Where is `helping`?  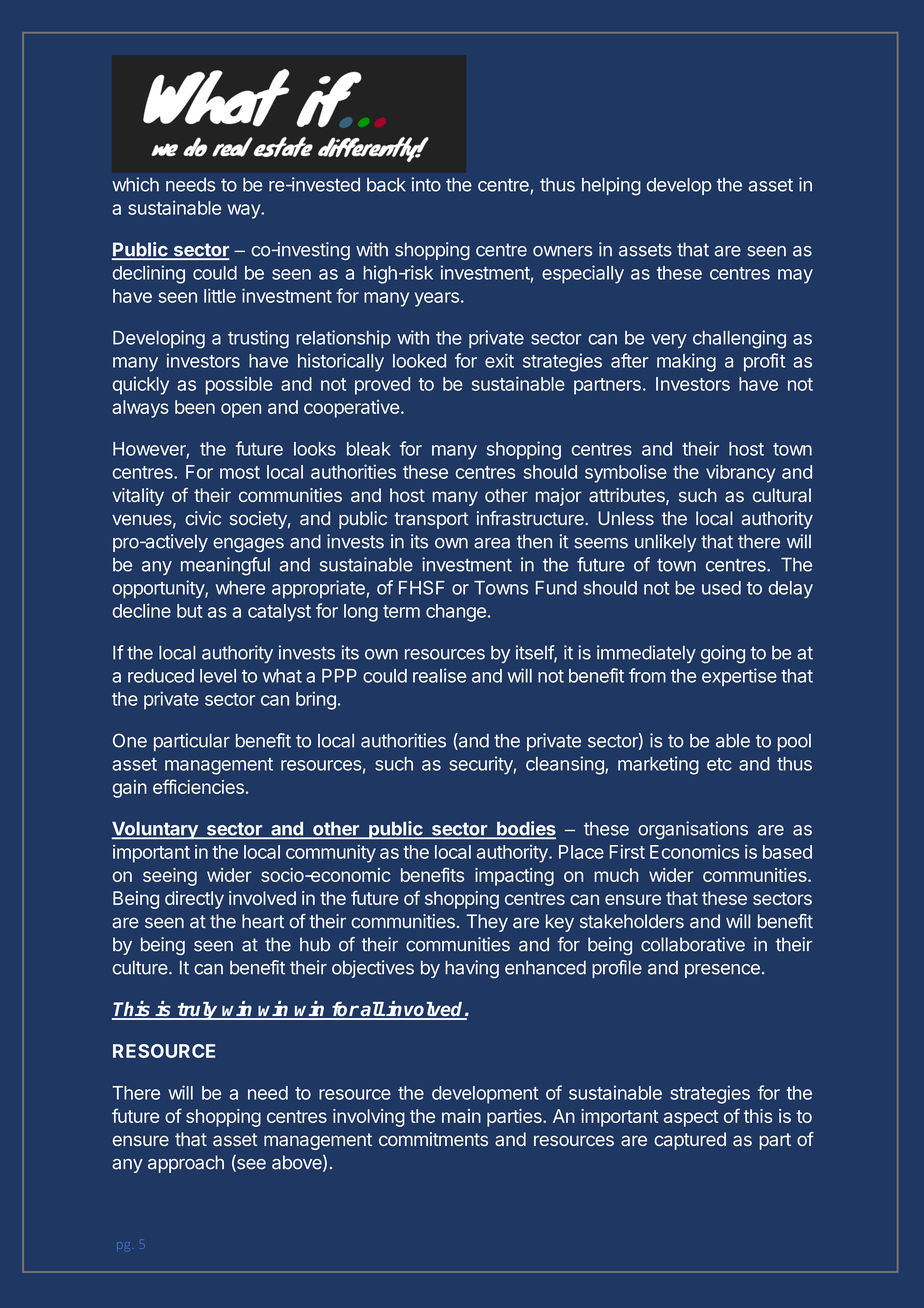 helping is located at coordinates (611, 186).
